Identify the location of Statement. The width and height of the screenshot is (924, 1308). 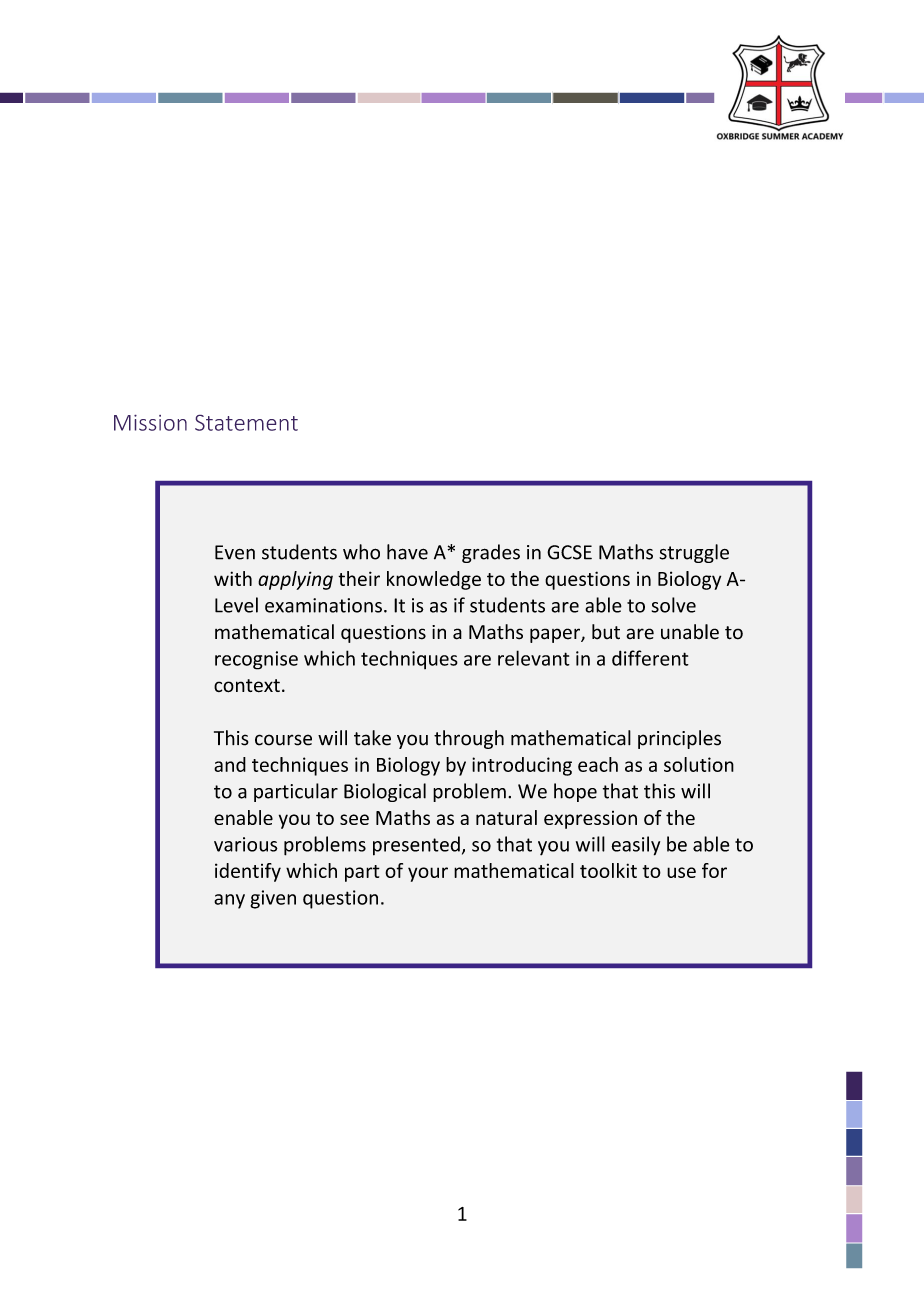
(246, 423).
